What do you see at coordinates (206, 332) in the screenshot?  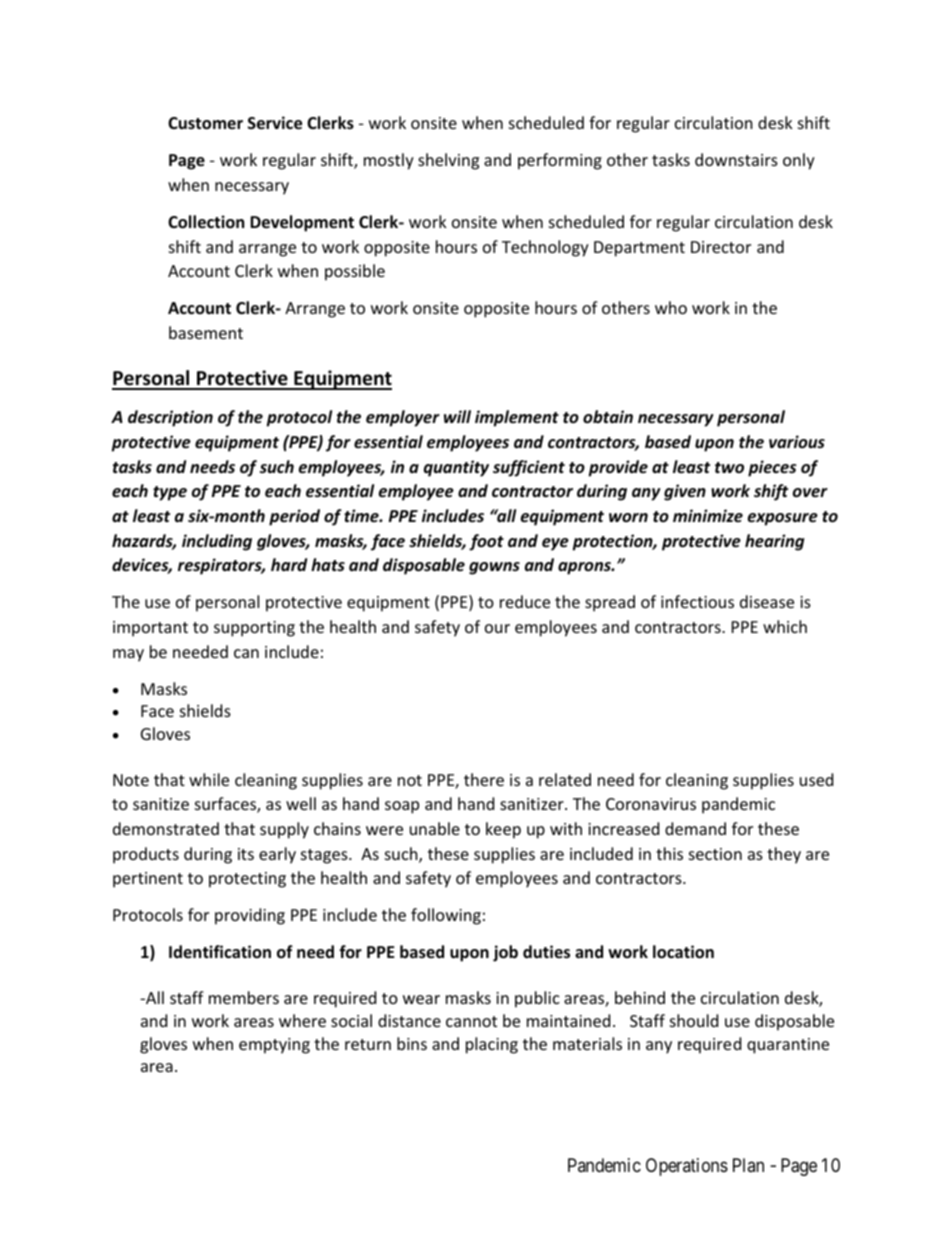 I see `basement` at bounding box center [206, 332].
